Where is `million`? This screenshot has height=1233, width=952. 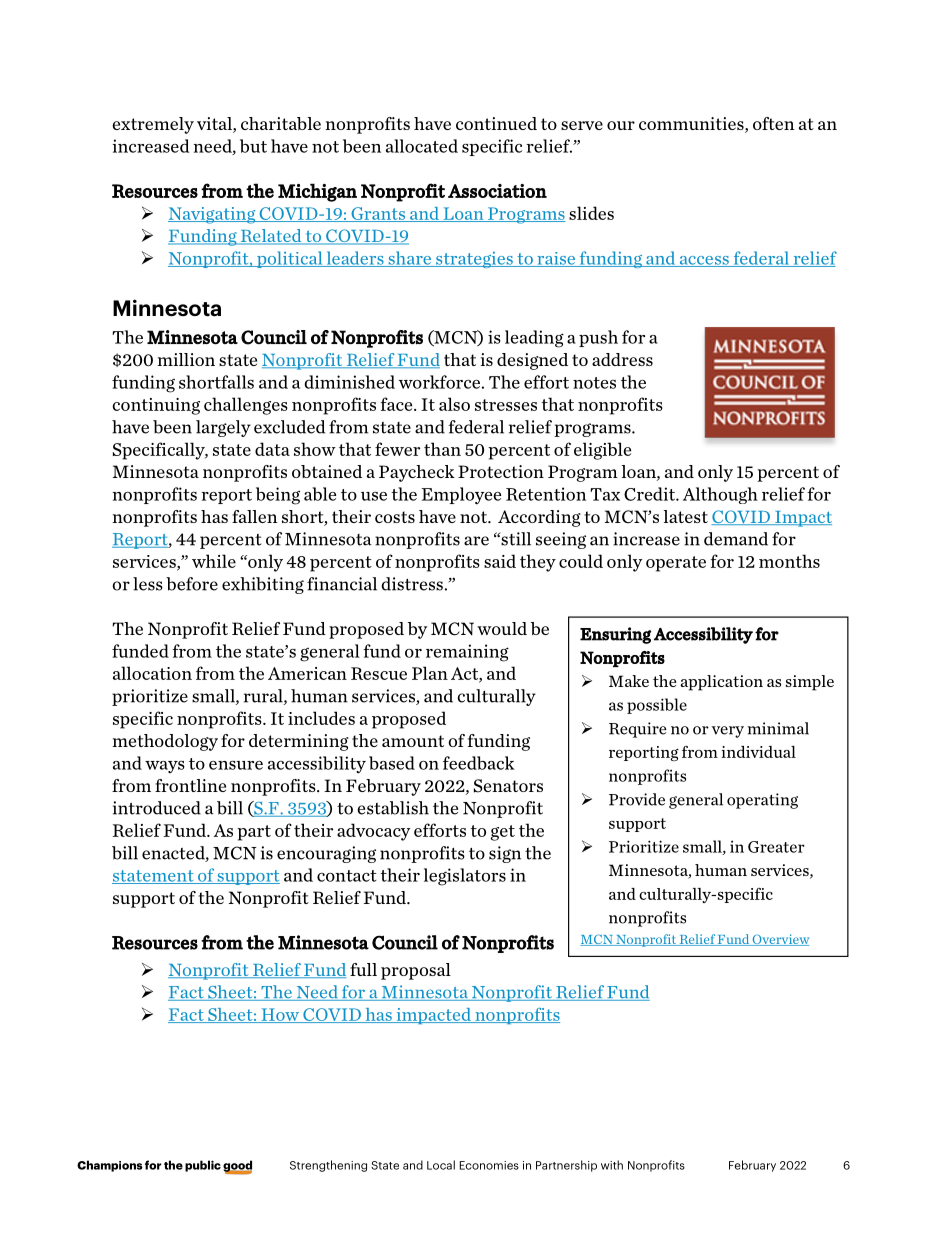
million is located at coordinates (186, 359).
